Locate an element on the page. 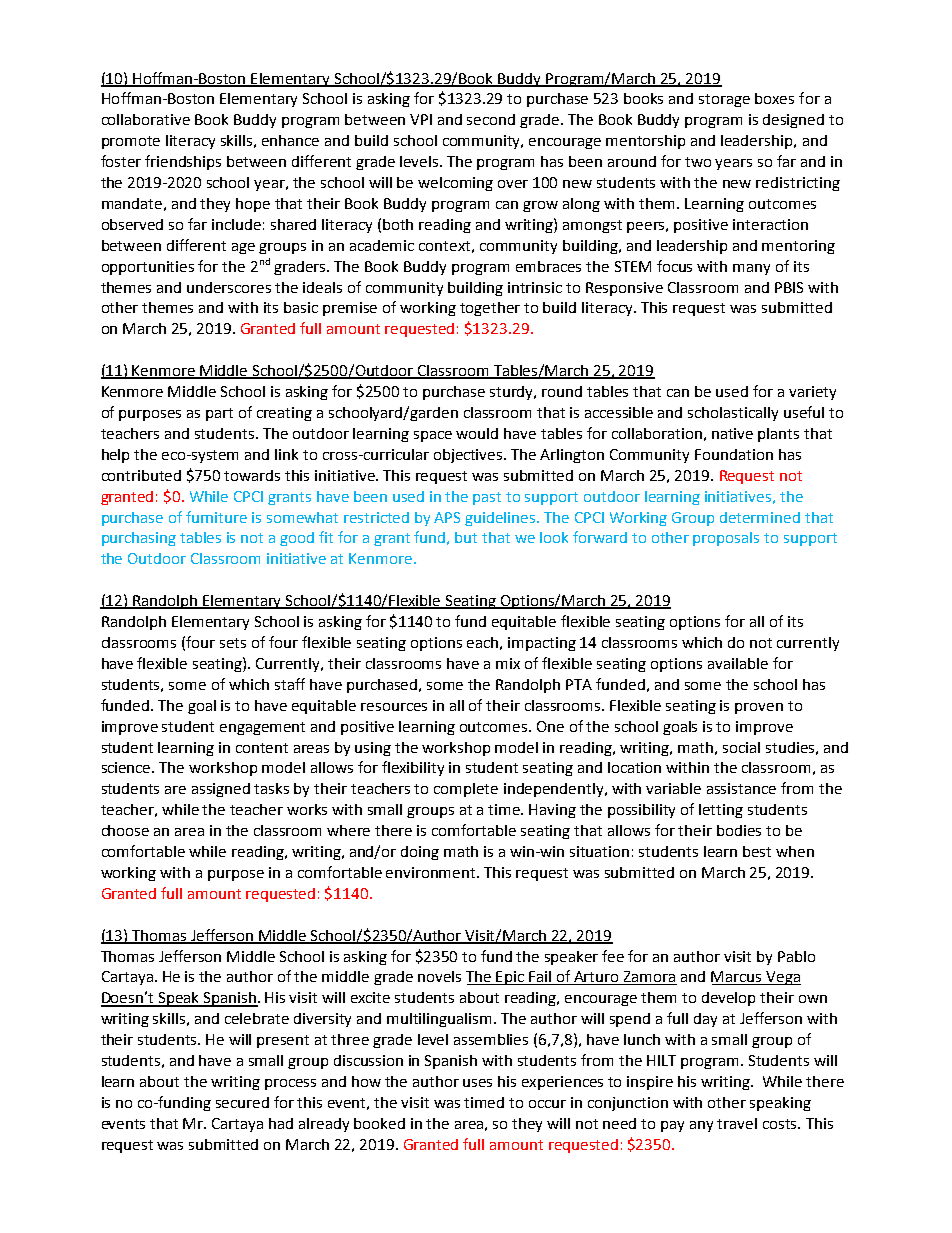  environment is located at coordinates (432, 872).
